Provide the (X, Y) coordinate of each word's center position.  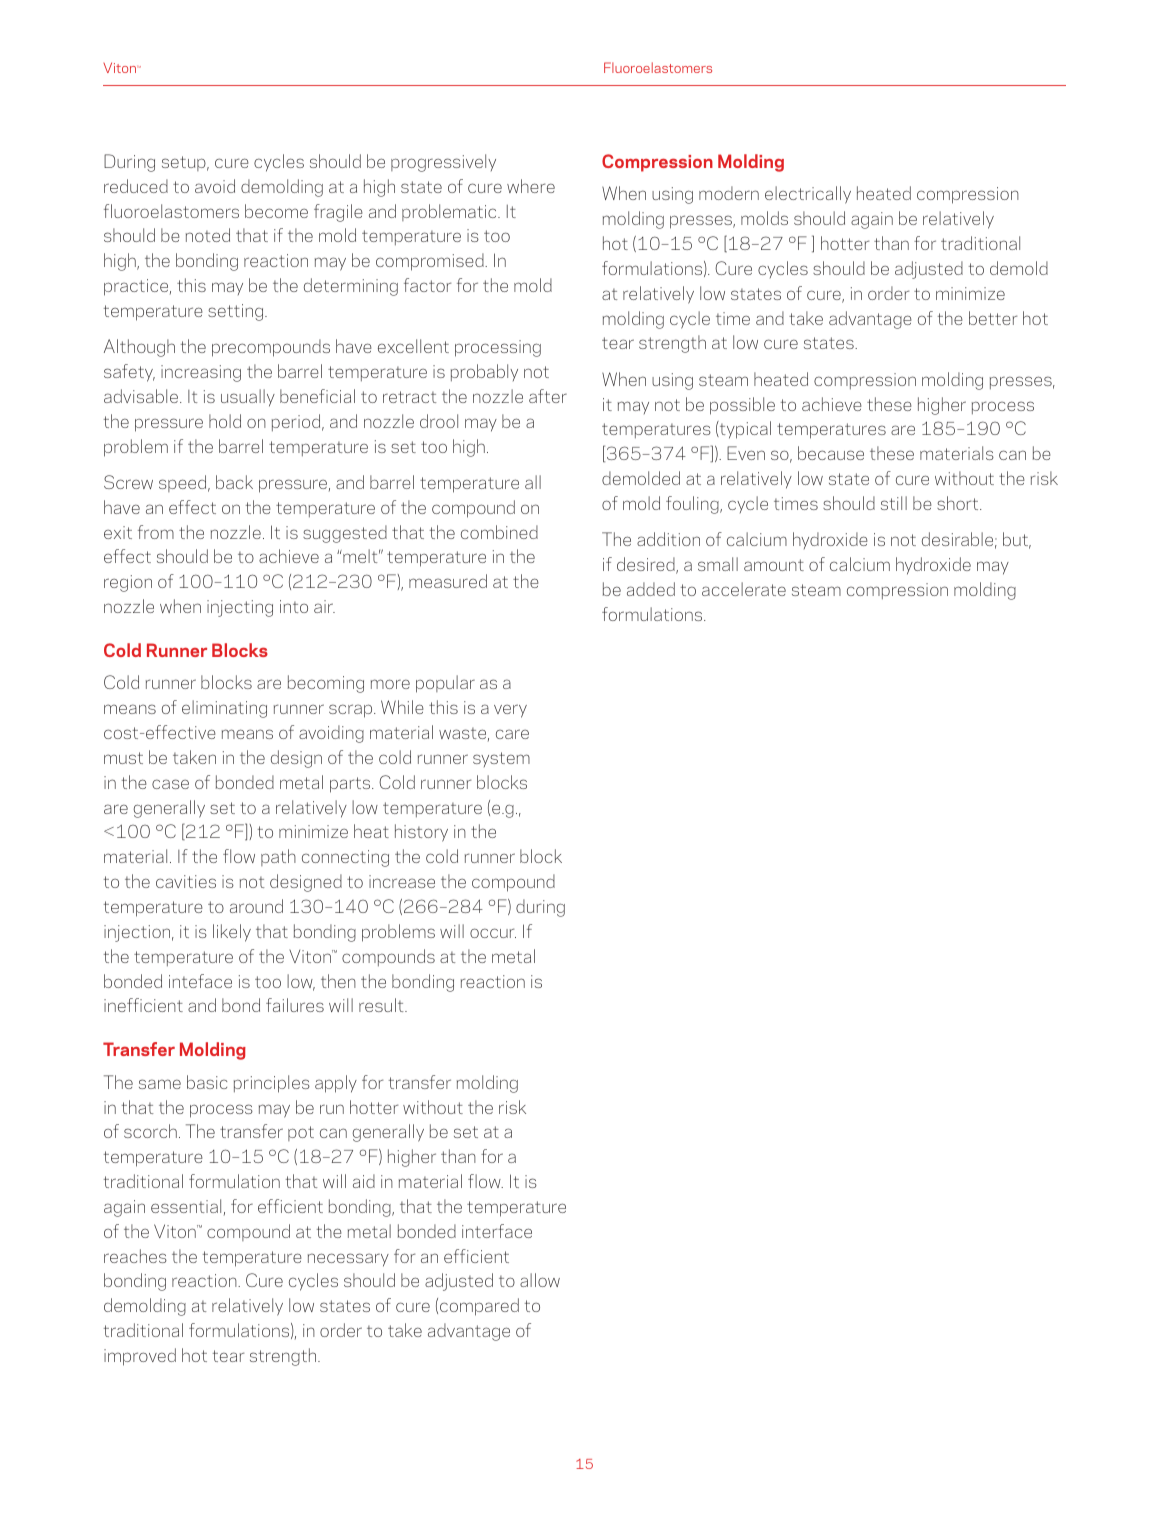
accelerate (744, 589)
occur (493, 933)
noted (208, 235)
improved (140, 1357)
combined (499, 532)
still (894, 503)
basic (207, 1082)
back (234, 482)
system (501, 759)
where (531, 186)
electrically (808, 195)
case (170, 784)
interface (497, 1231)
